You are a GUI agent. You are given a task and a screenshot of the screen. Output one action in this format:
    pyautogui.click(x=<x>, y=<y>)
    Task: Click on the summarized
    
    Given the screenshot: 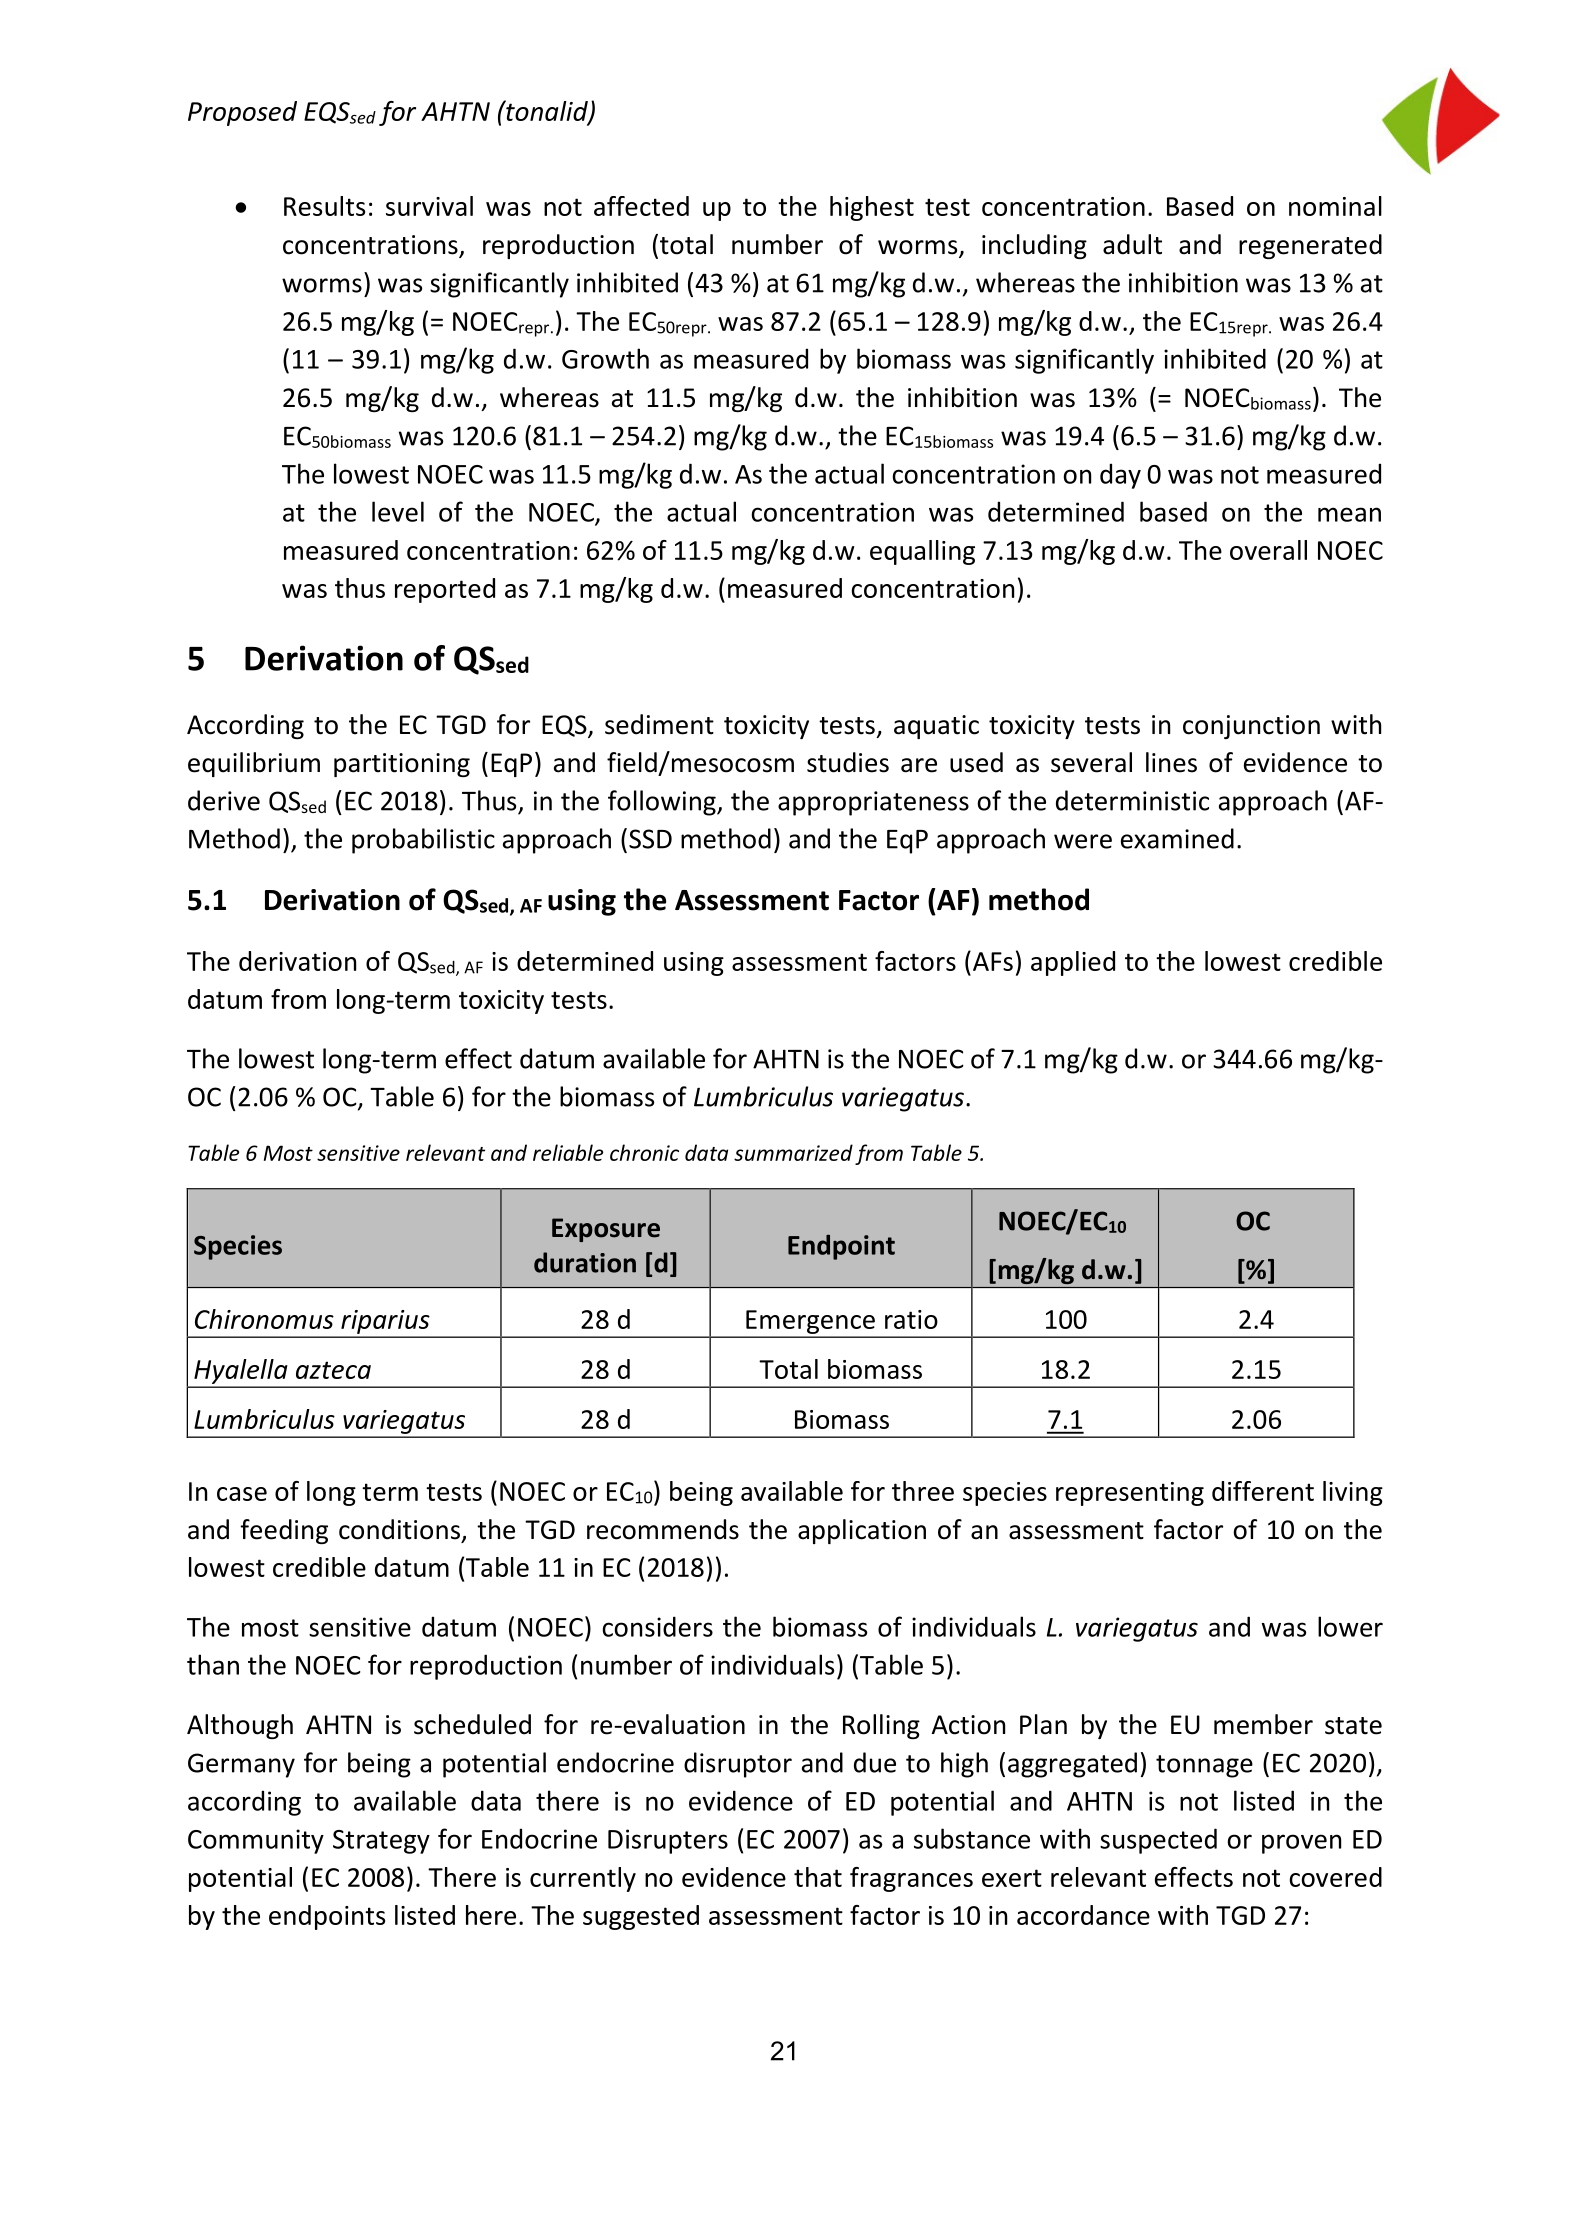 What is the action you would take?
    pyautogui.click(x=793, y=1152)
